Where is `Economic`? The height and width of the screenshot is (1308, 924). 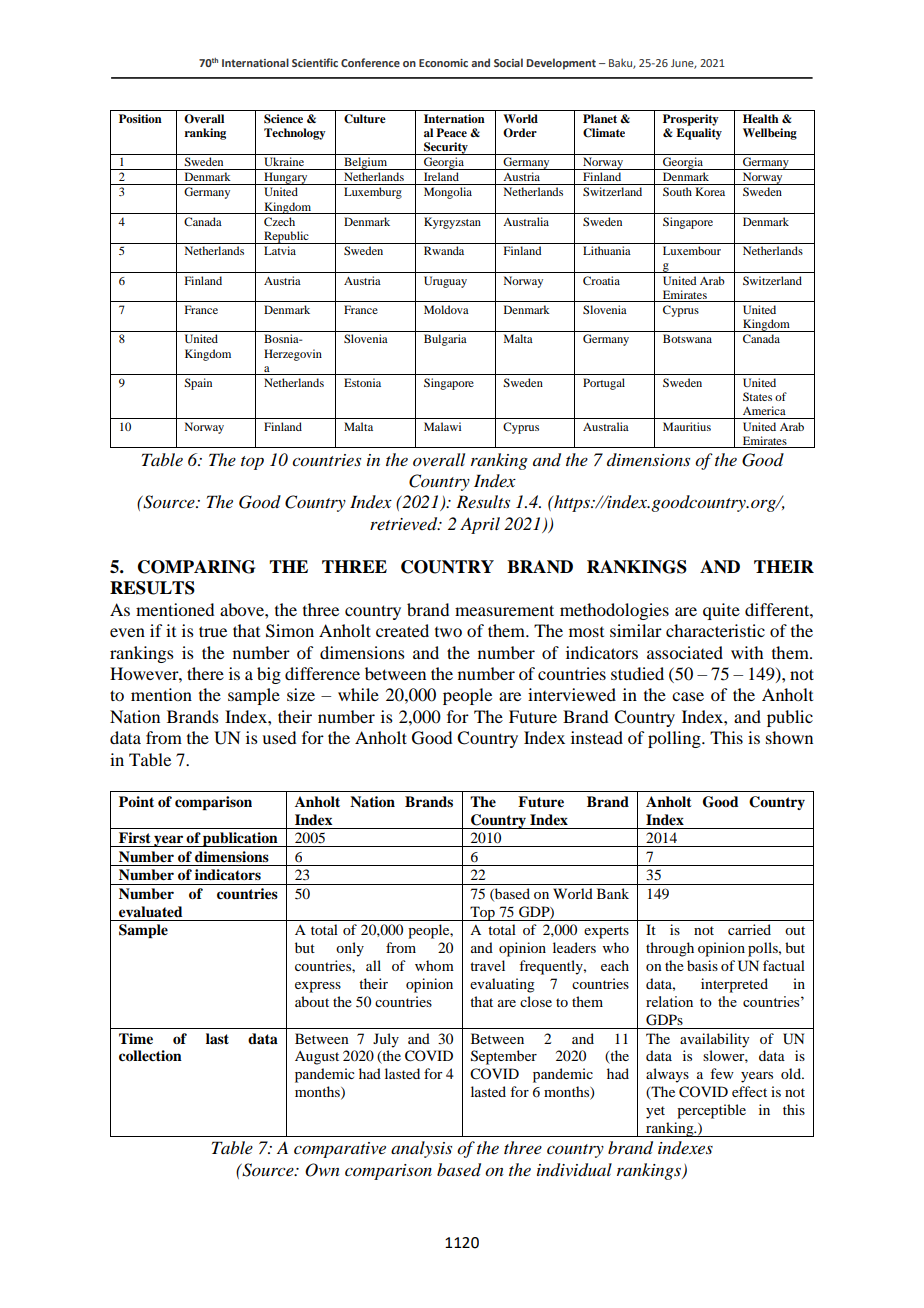 Economic is located at coordinates (443, 63).
